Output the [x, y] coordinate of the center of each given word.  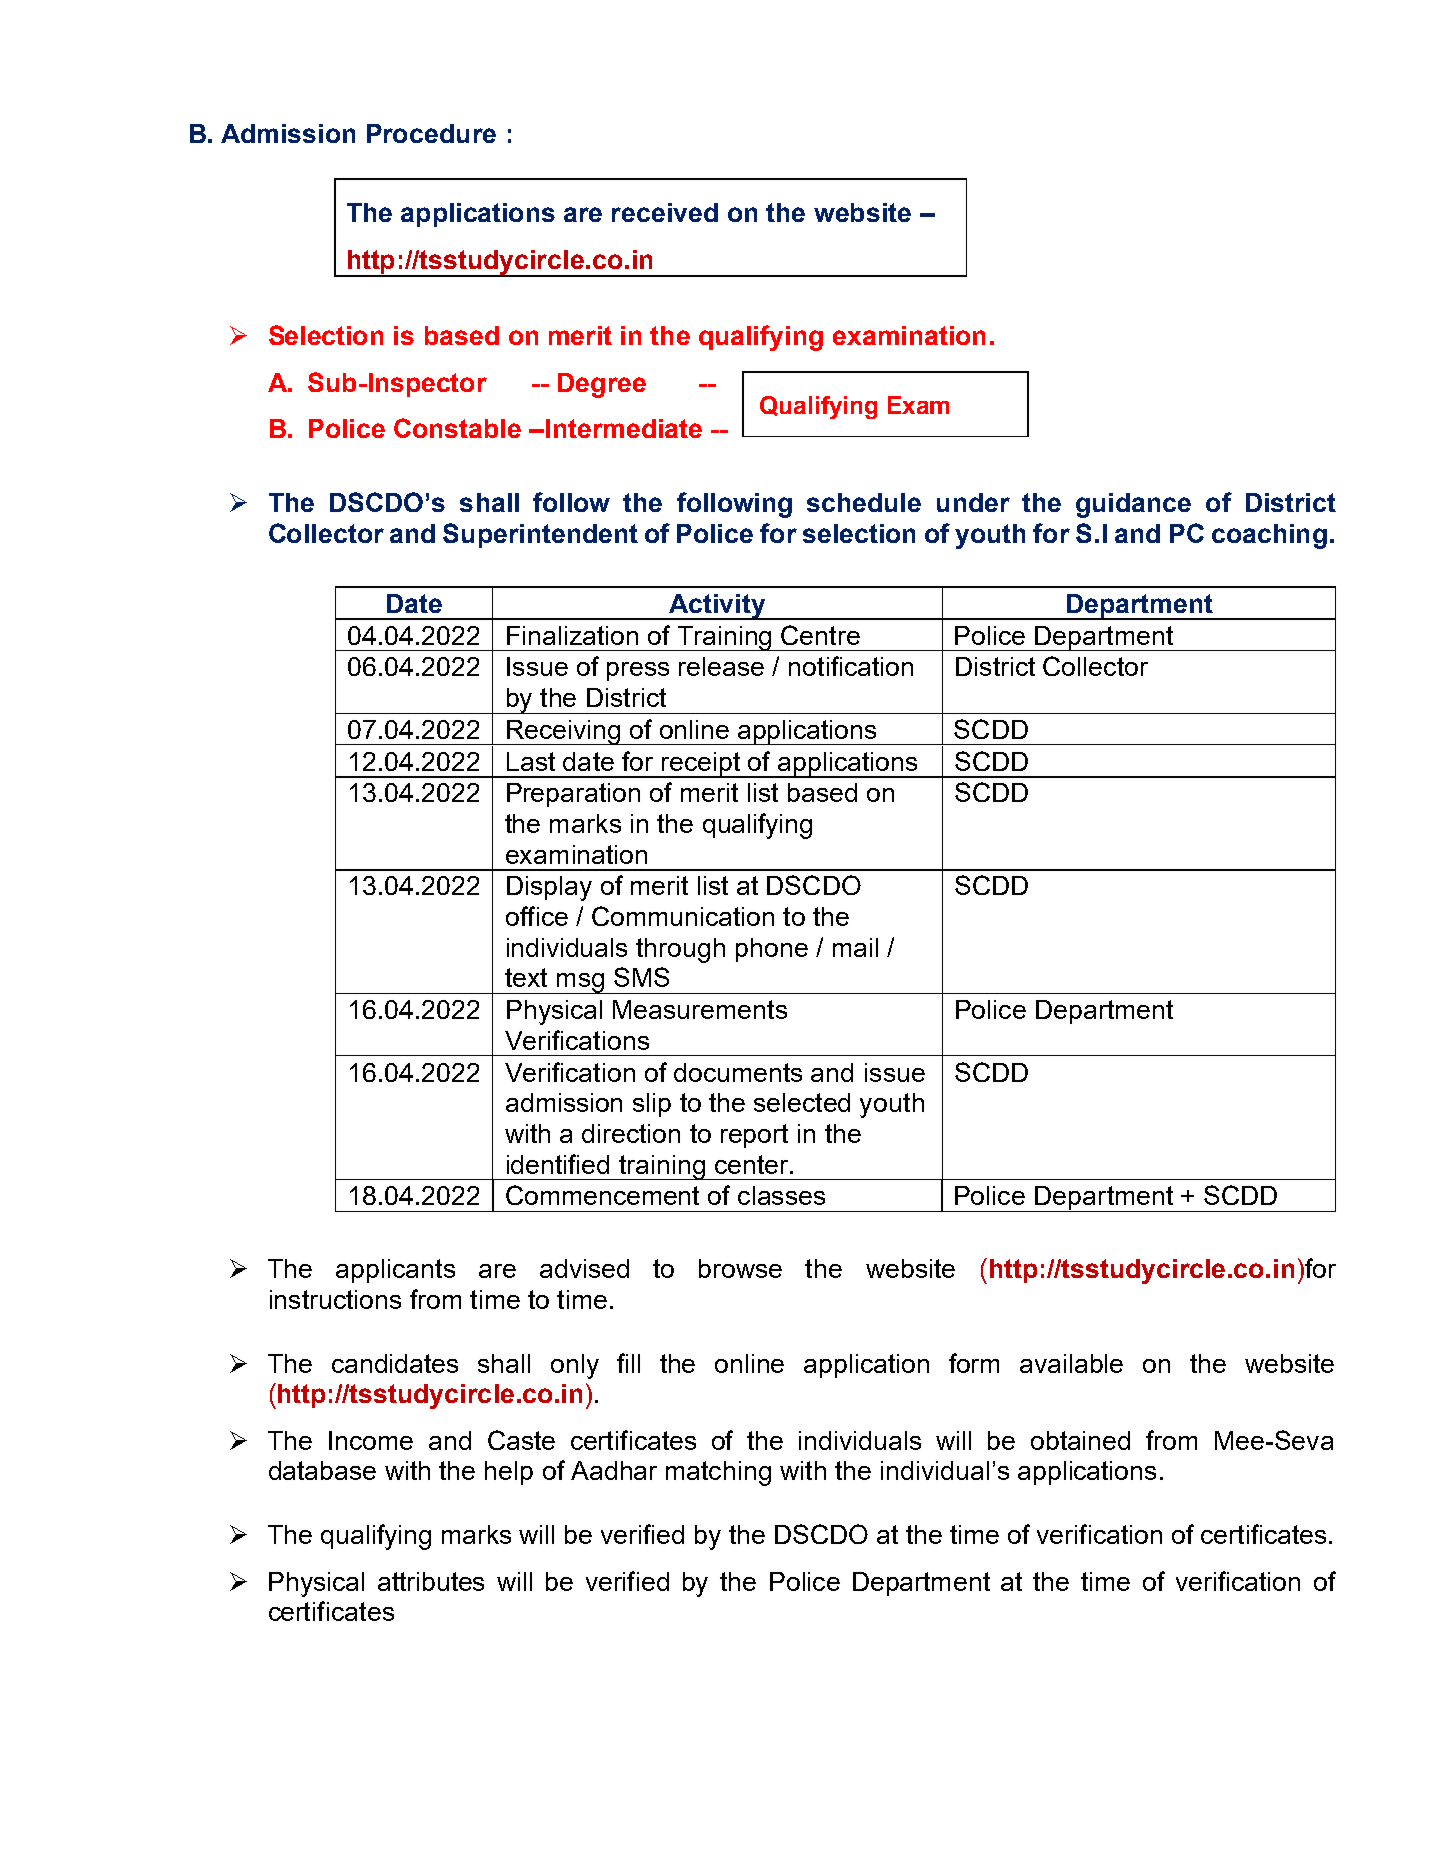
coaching [1269, 536]
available [1071, 1363]
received [665, 212]
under [973, 502]
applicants [395, 1271]
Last [531, 761]
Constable [457, 428]
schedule [864, 502]
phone [772, 950]
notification [851, 666]
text [526, 977]
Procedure [431, 133]
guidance [1133, 505]
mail [855, 947]
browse [740, 1268]
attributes [431, 1581]
